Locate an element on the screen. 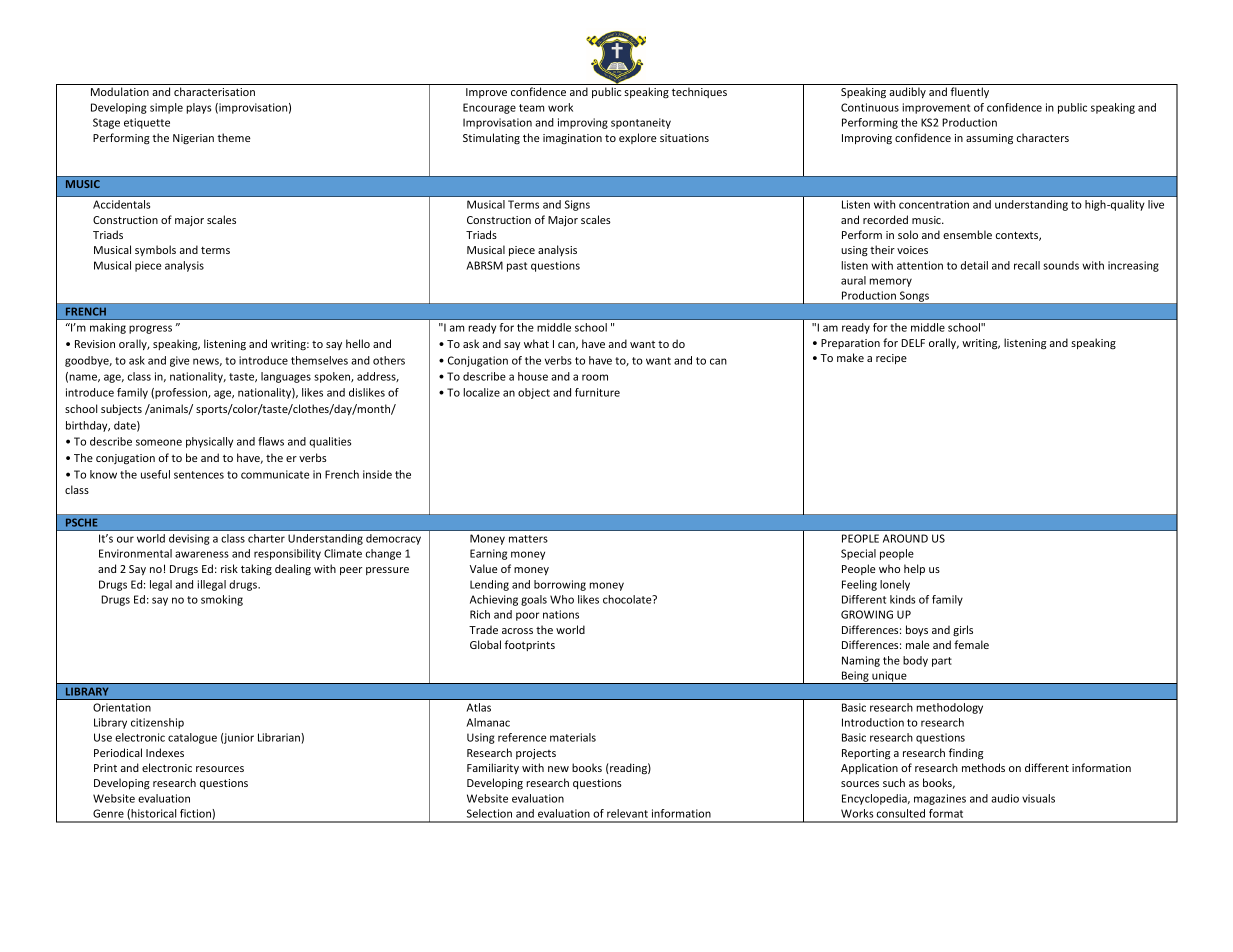 The image size is (1233, 952). Indexes is located at coordinates (165, 752).
